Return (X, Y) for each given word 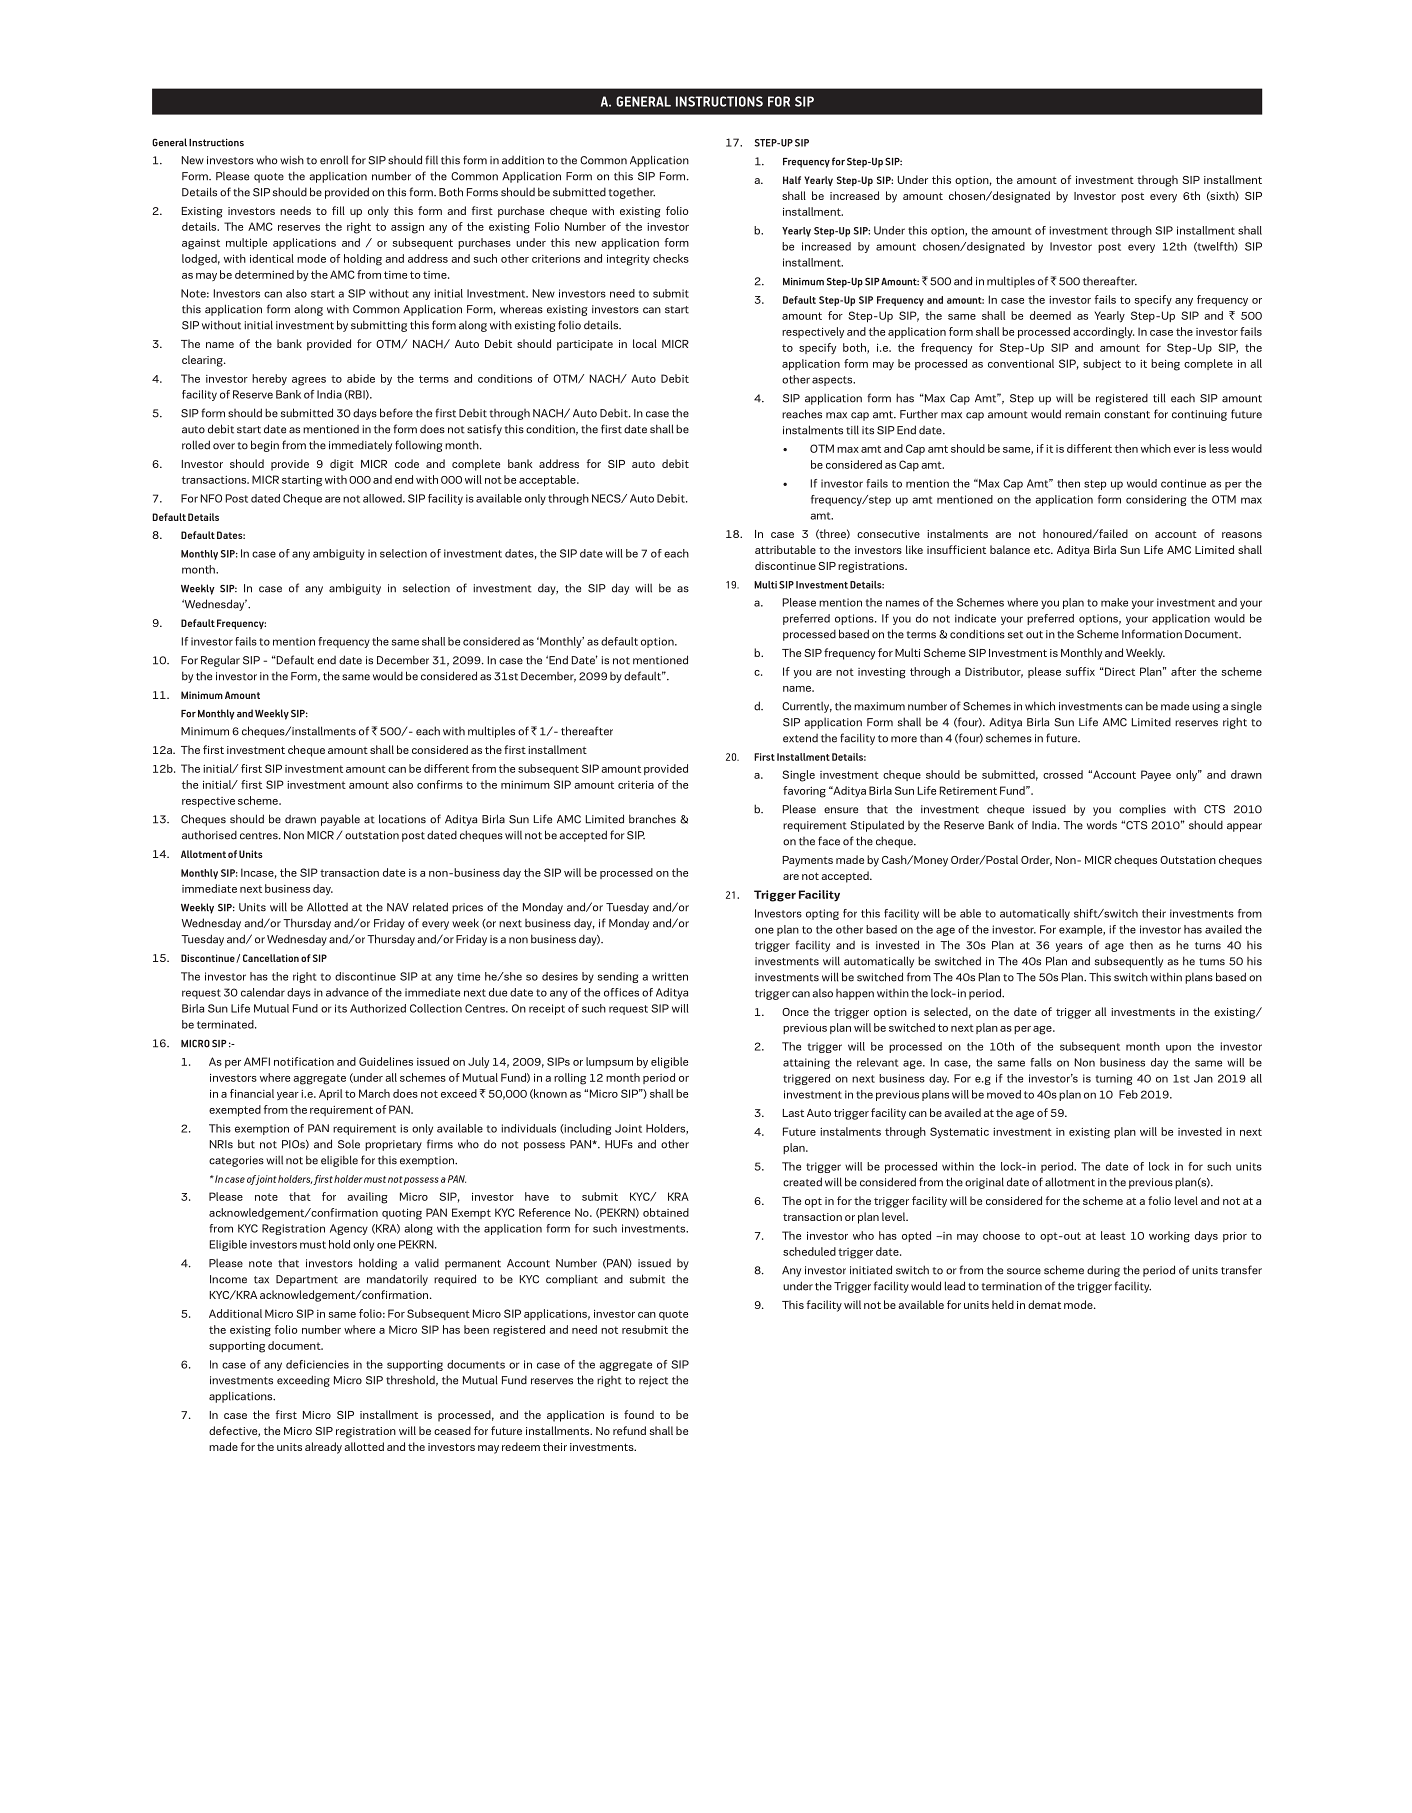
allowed (383, 498)
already (323, 1448)
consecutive (888, 534)
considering (1156, 500)
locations (402, 819)
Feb (1128, 1094)
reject (653, 1381)
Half (792, 180)
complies (1142, 810)
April (330, 1094)
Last (793, 1113)
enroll (334, 160)
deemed (1050, 315)
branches (652, 819)
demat (1044, 1304)
